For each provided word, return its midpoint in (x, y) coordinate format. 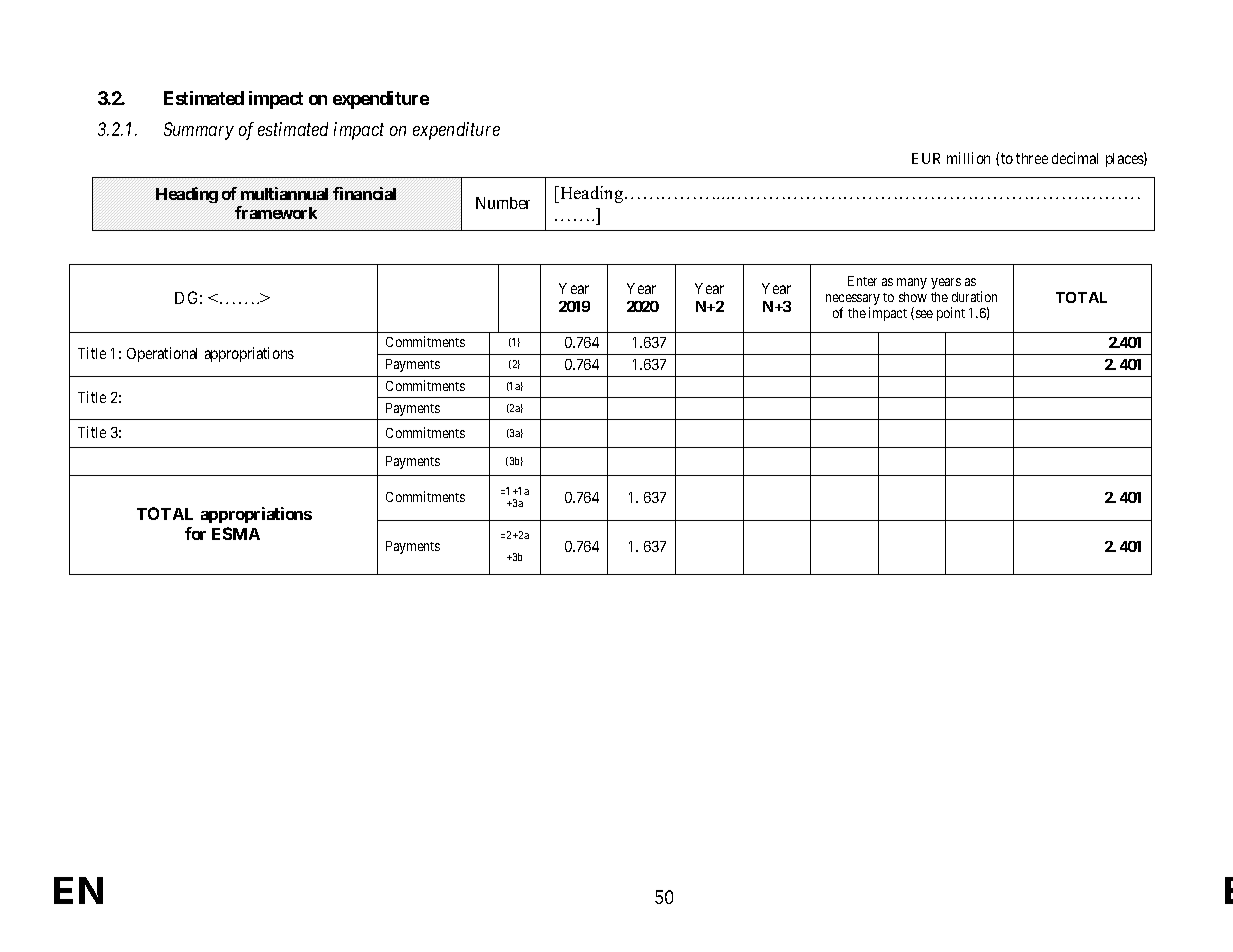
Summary (199, 131)
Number (503, 203)
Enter (862, 281)
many (912, 283)
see (923, 315)
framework (276, 212)
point (951, 314)
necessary (853, 301)
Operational (162, 354)
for (195, 533)
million (968, 158)
